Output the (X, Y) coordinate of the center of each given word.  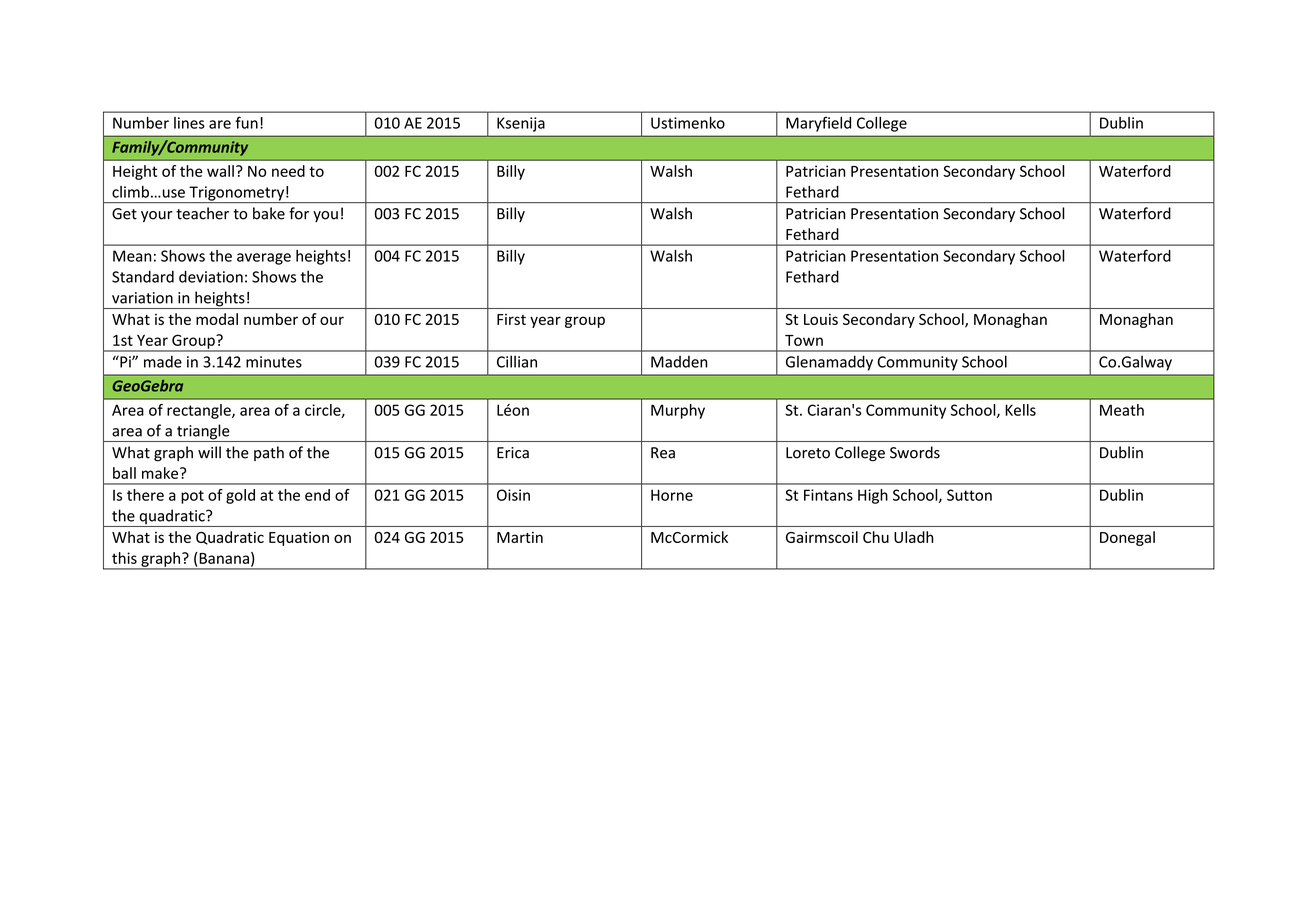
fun (246, 122)
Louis (821, 319)
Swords (915, 452)
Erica (513, 453)
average (264, 259)
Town (804, 340)
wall (220, 171)
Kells (1020, 410)
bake (269, 213)
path (269, 453)
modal (217, 319)
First (511, 319)
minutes (274, 362)
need (288, 171)
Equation (299, 539)
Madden (679, 361)
